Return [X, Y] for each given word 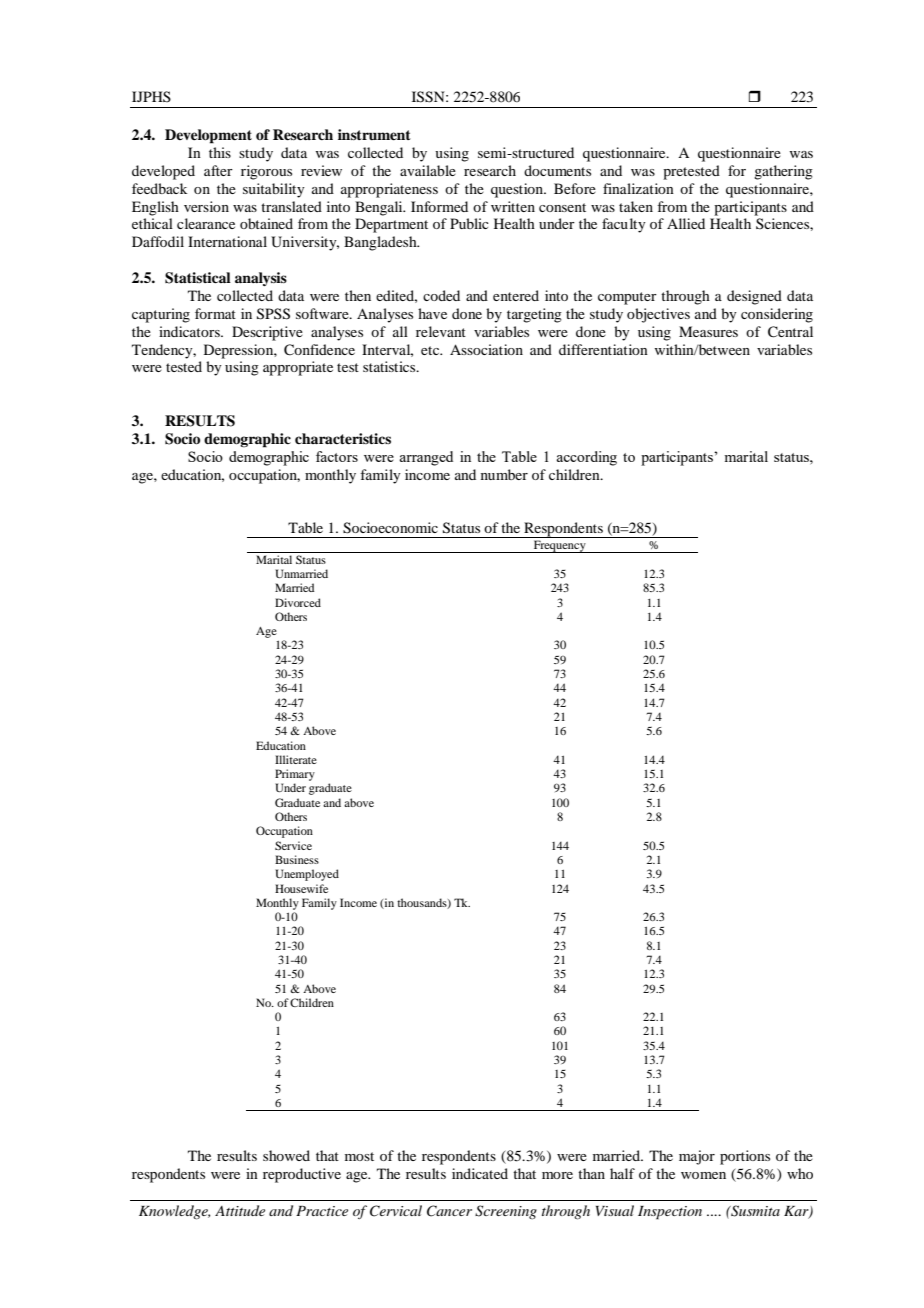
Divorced [298, 602]
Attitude [240, 1210]
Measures [708, 331]
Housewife [301, 888]
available [428, 170]
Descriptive [267, 333]
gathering [783, 172]
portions [745, 1157]
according [586, 458]
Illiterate [296, 759]
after [218, 170]
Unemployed [307, 875]
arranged [426, 458]
